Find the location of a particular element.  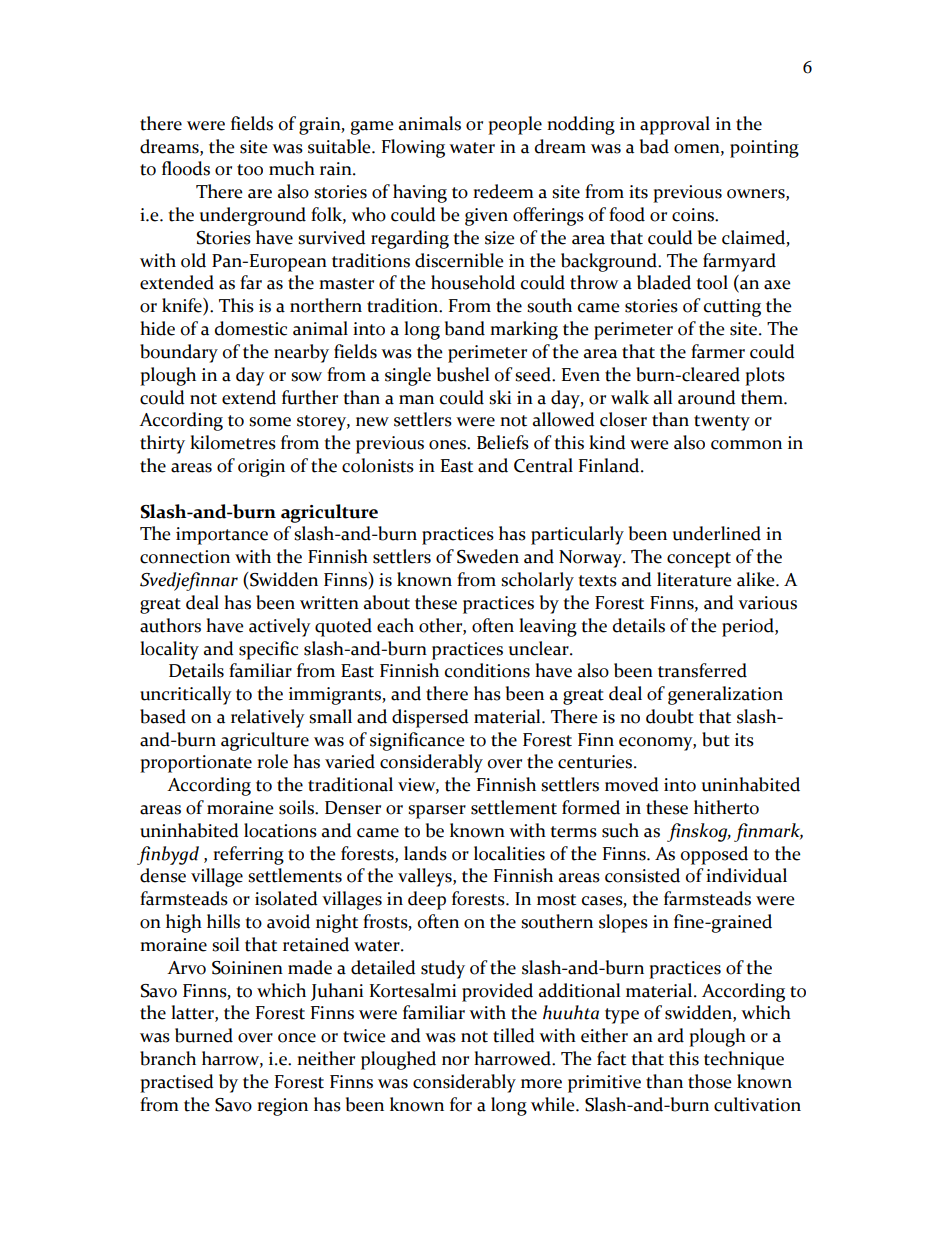

Sweden is located at coordinates (488, 556).
